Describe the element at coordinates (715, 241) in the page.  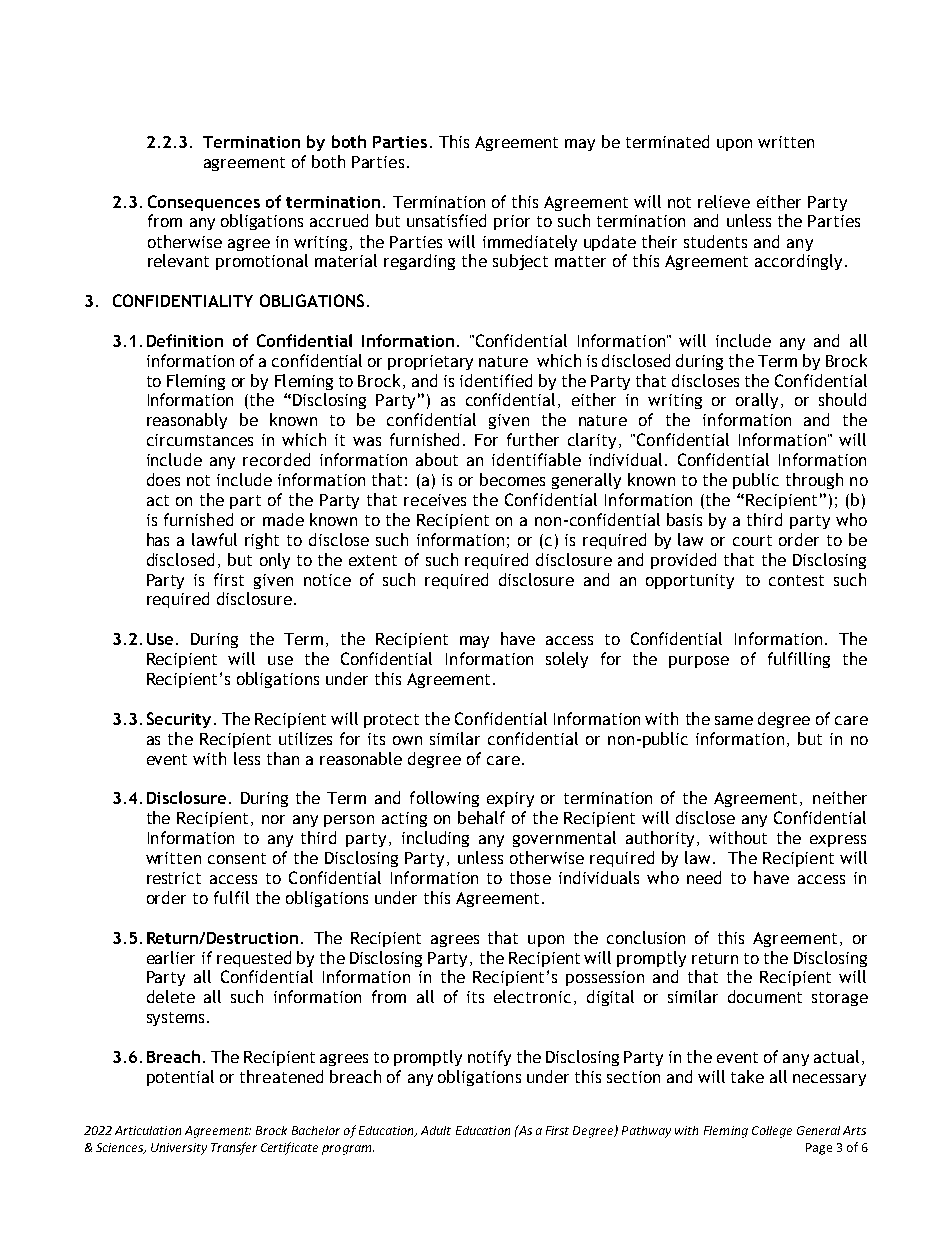
I see `students` at that location.
